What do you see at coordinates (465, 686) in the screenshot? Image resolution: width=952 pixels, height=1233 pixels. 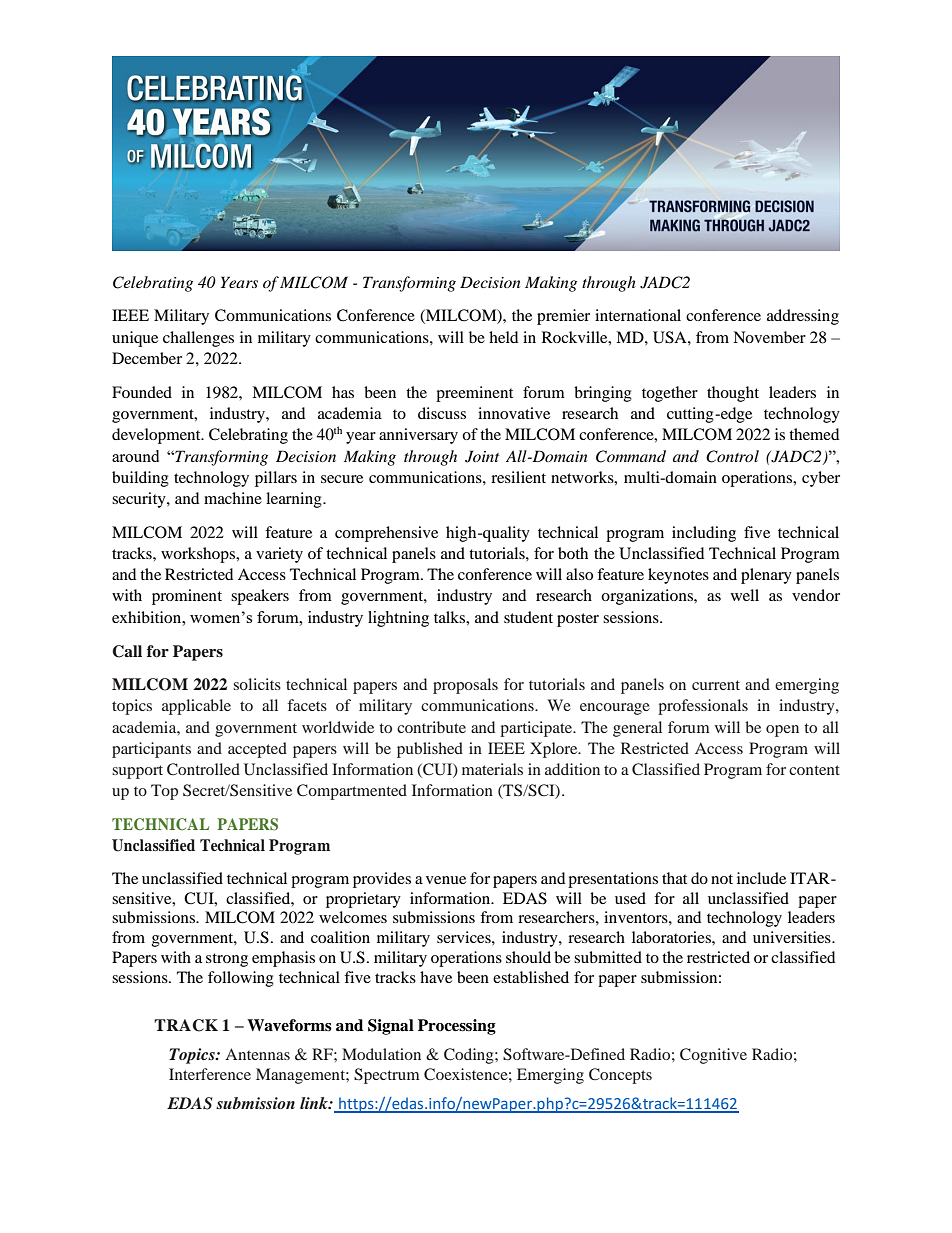 I see `proposals` at bounding box center [465, 686].
